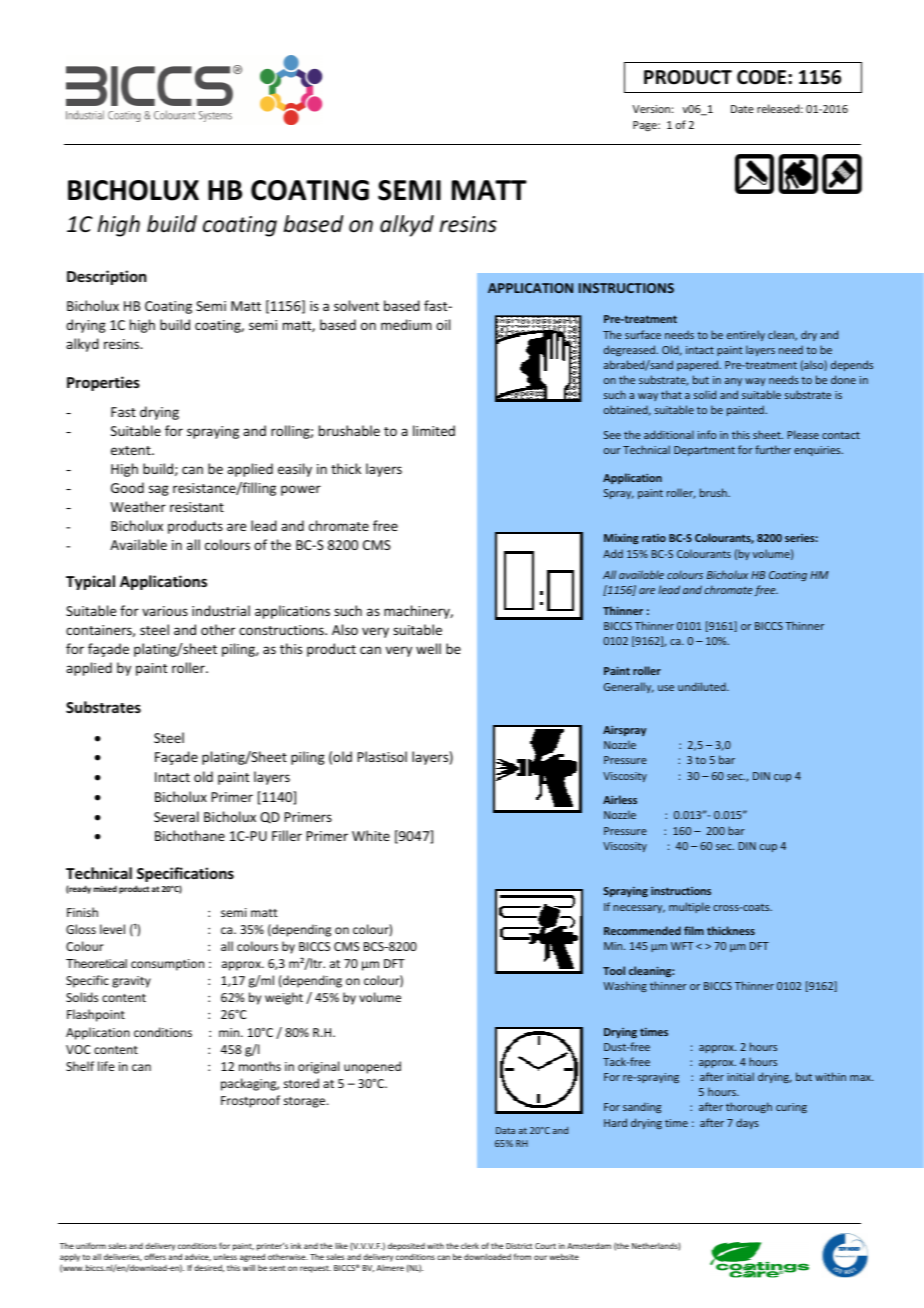 The height and width of the document is (1308, 924). I want to click on various, so click(165, 611).
